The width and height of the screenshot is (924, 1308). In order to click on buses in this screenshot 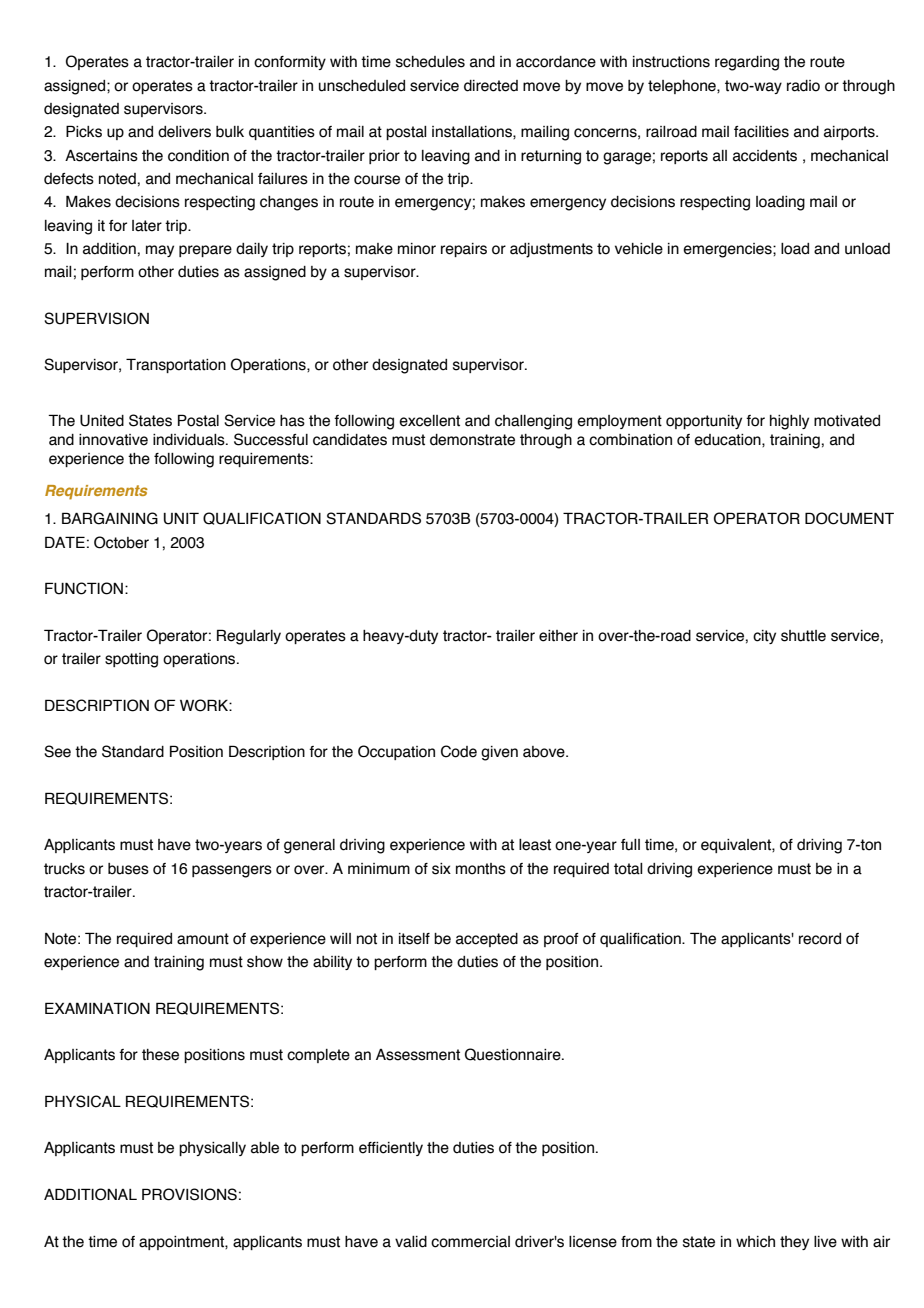, I will do `click(128, 869)`.
